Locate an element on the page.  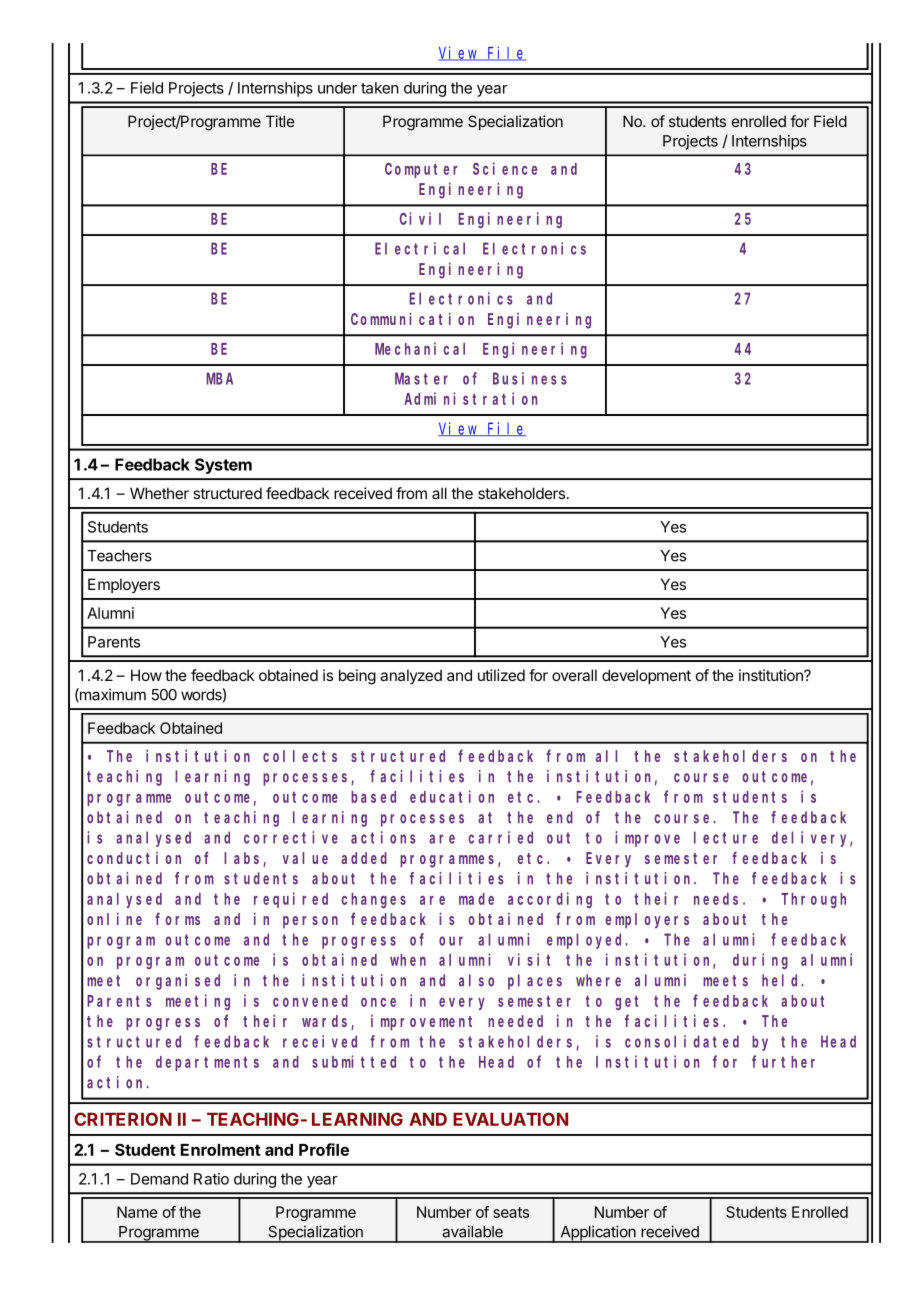
Business is located at coordinates (530, 378).
